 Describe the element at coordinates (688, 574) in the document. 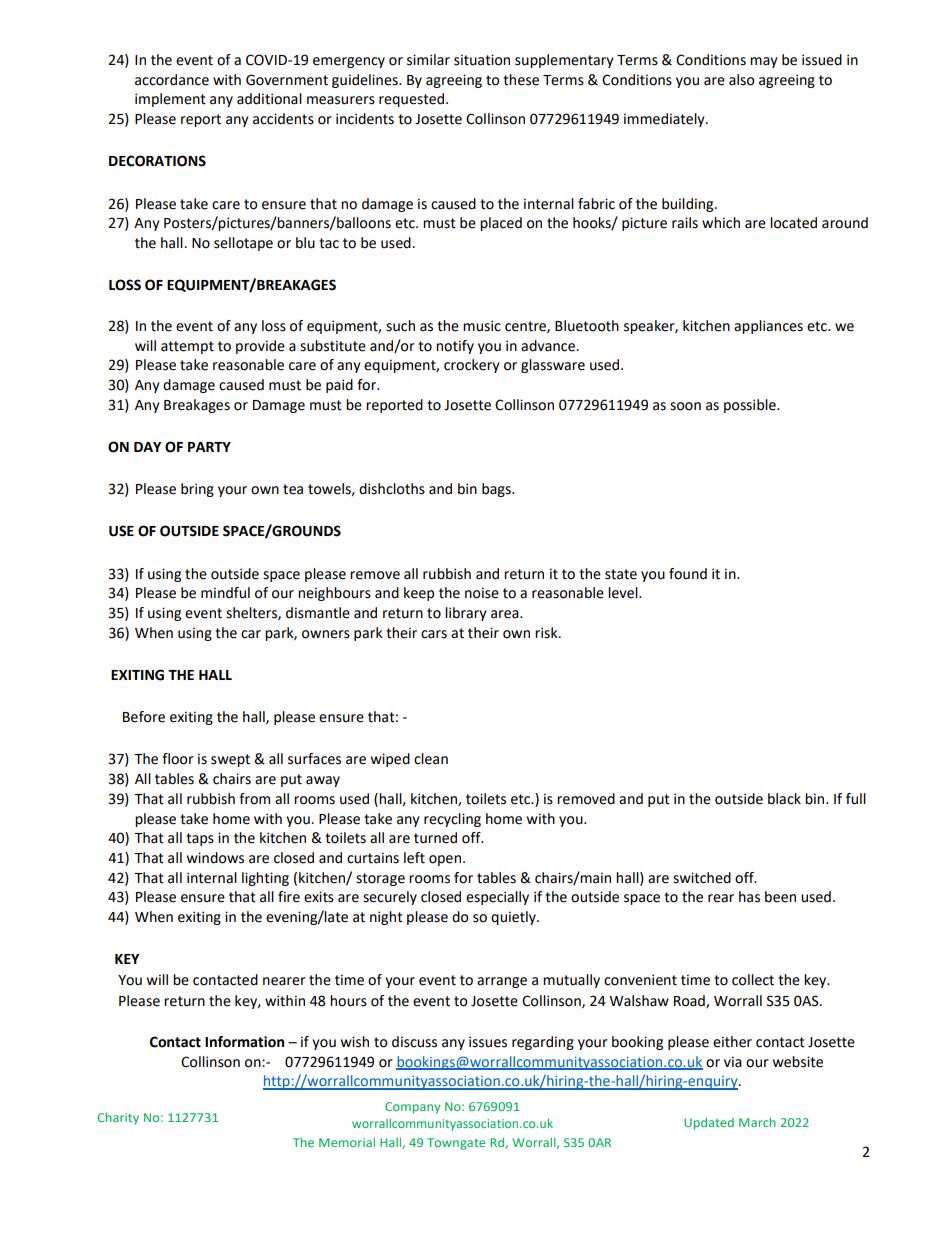

I see `found` at that location.
